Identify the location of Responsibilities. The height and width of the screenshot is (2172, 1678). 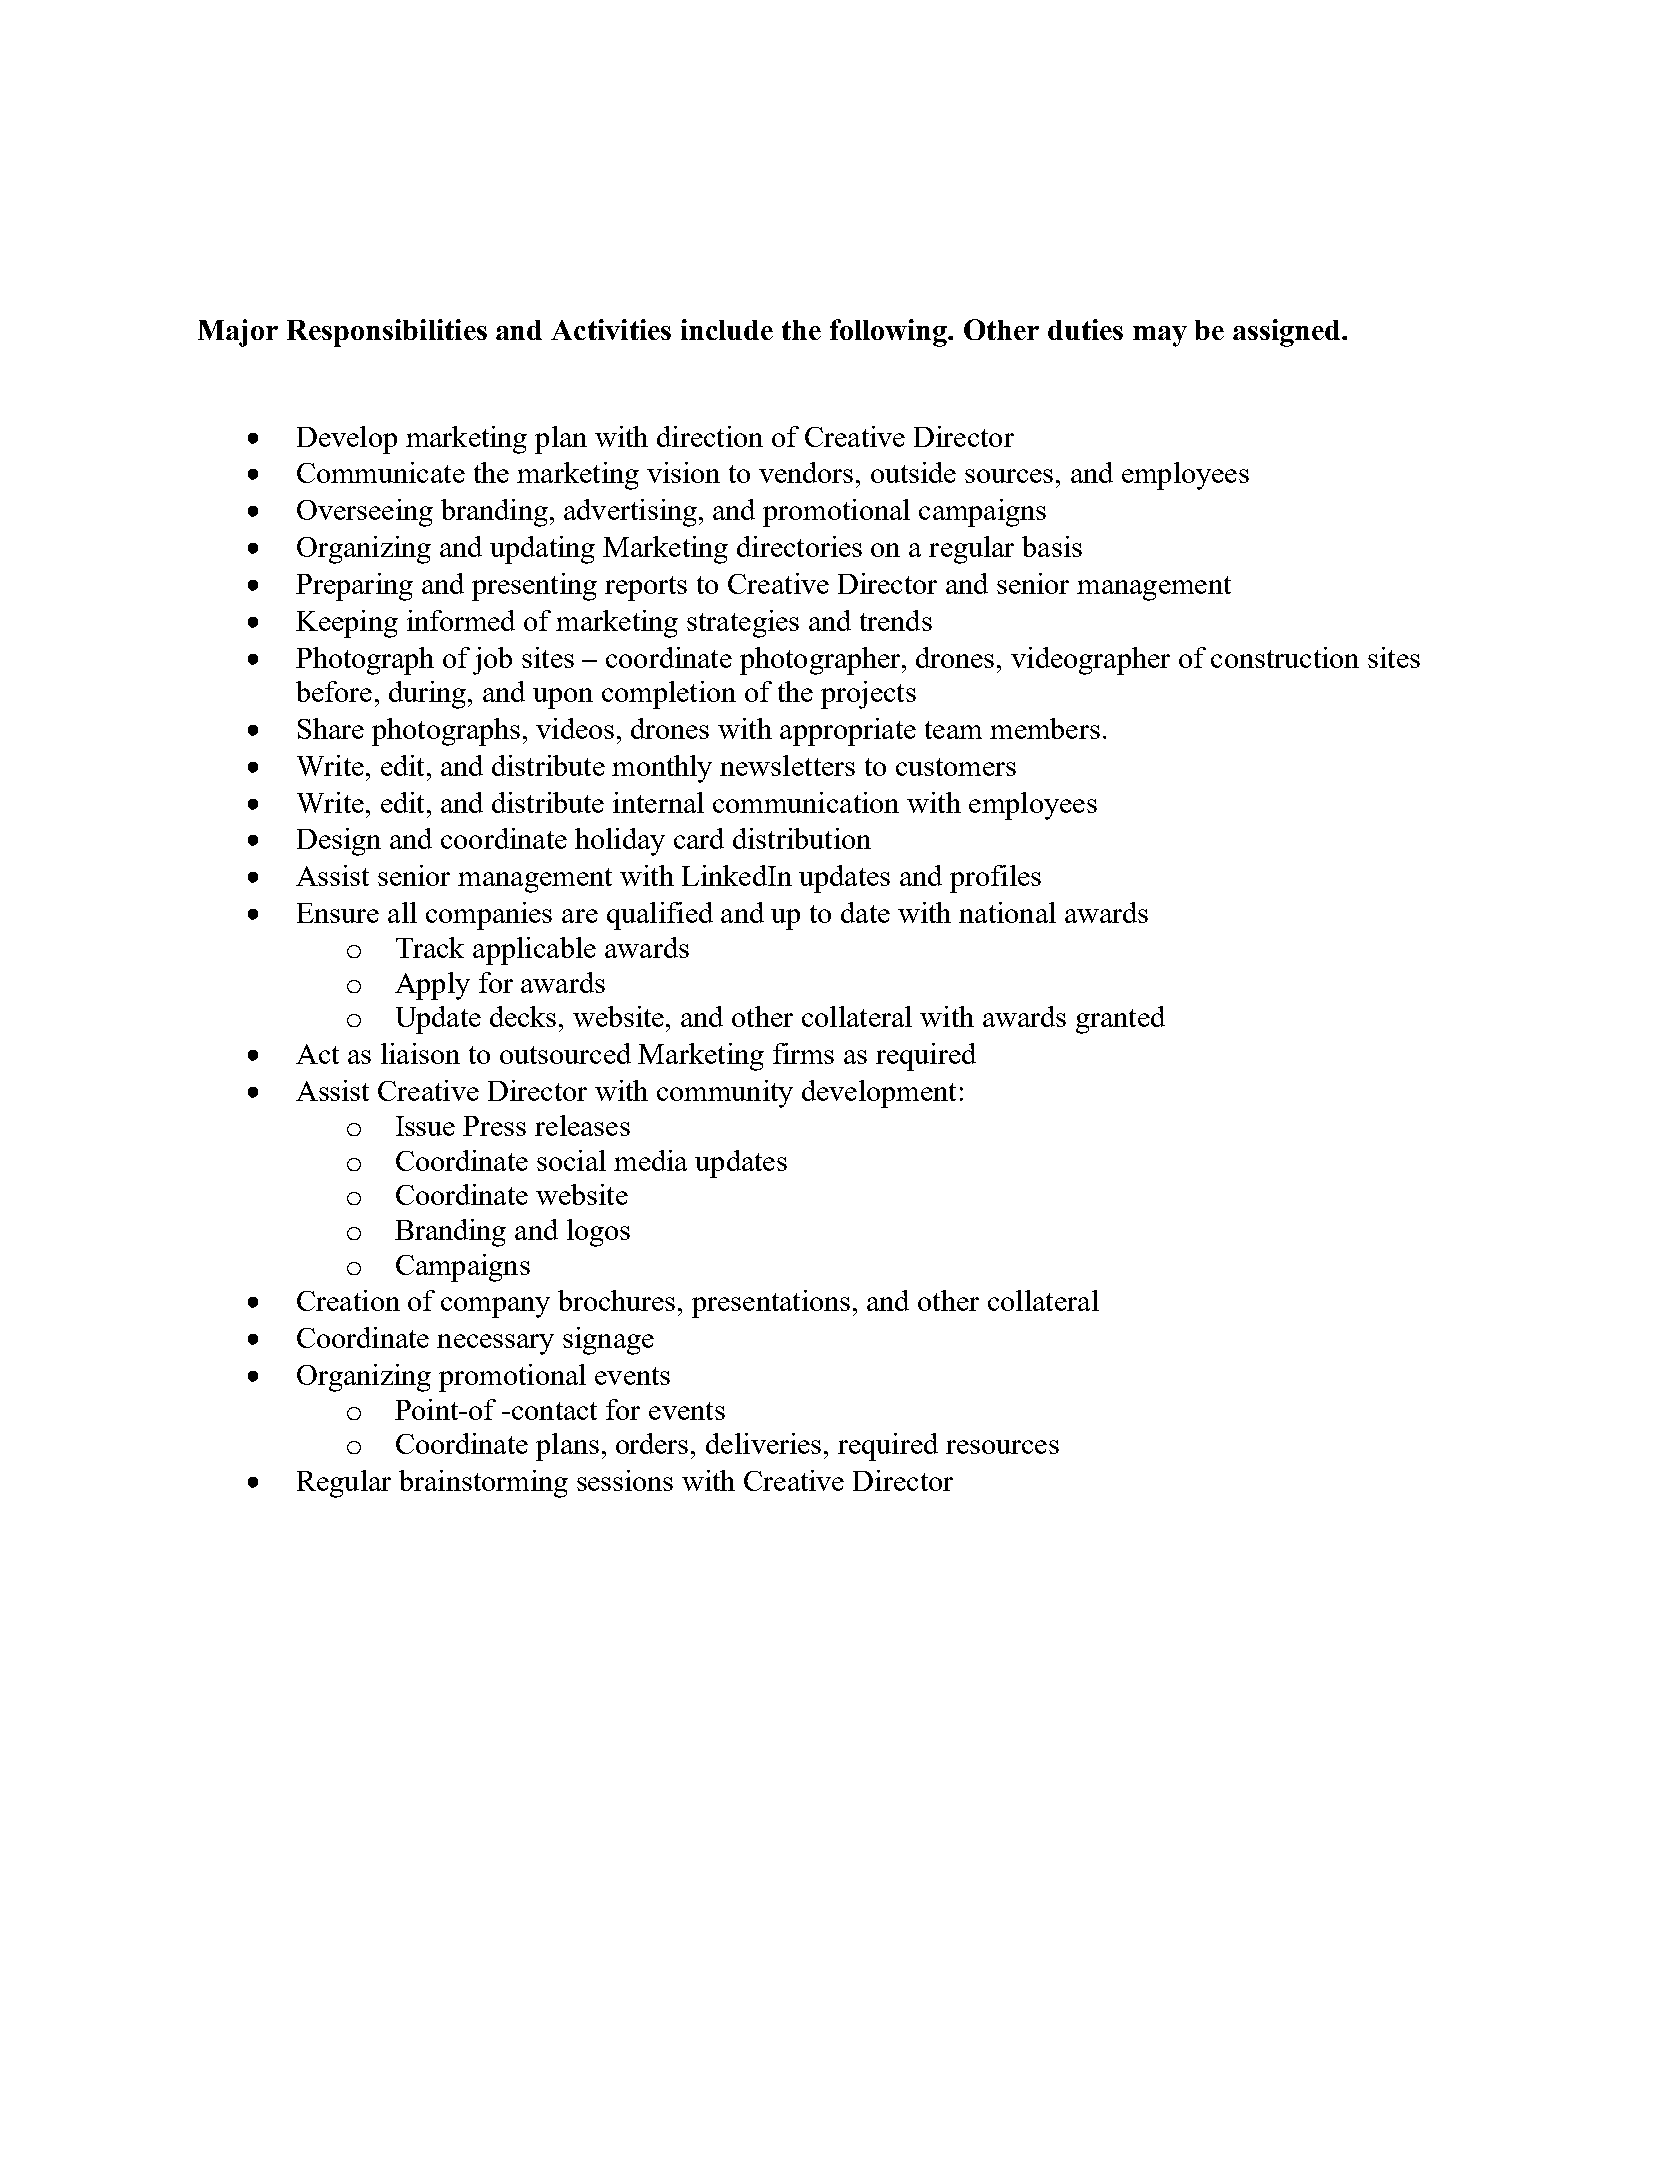
(387, 333).
